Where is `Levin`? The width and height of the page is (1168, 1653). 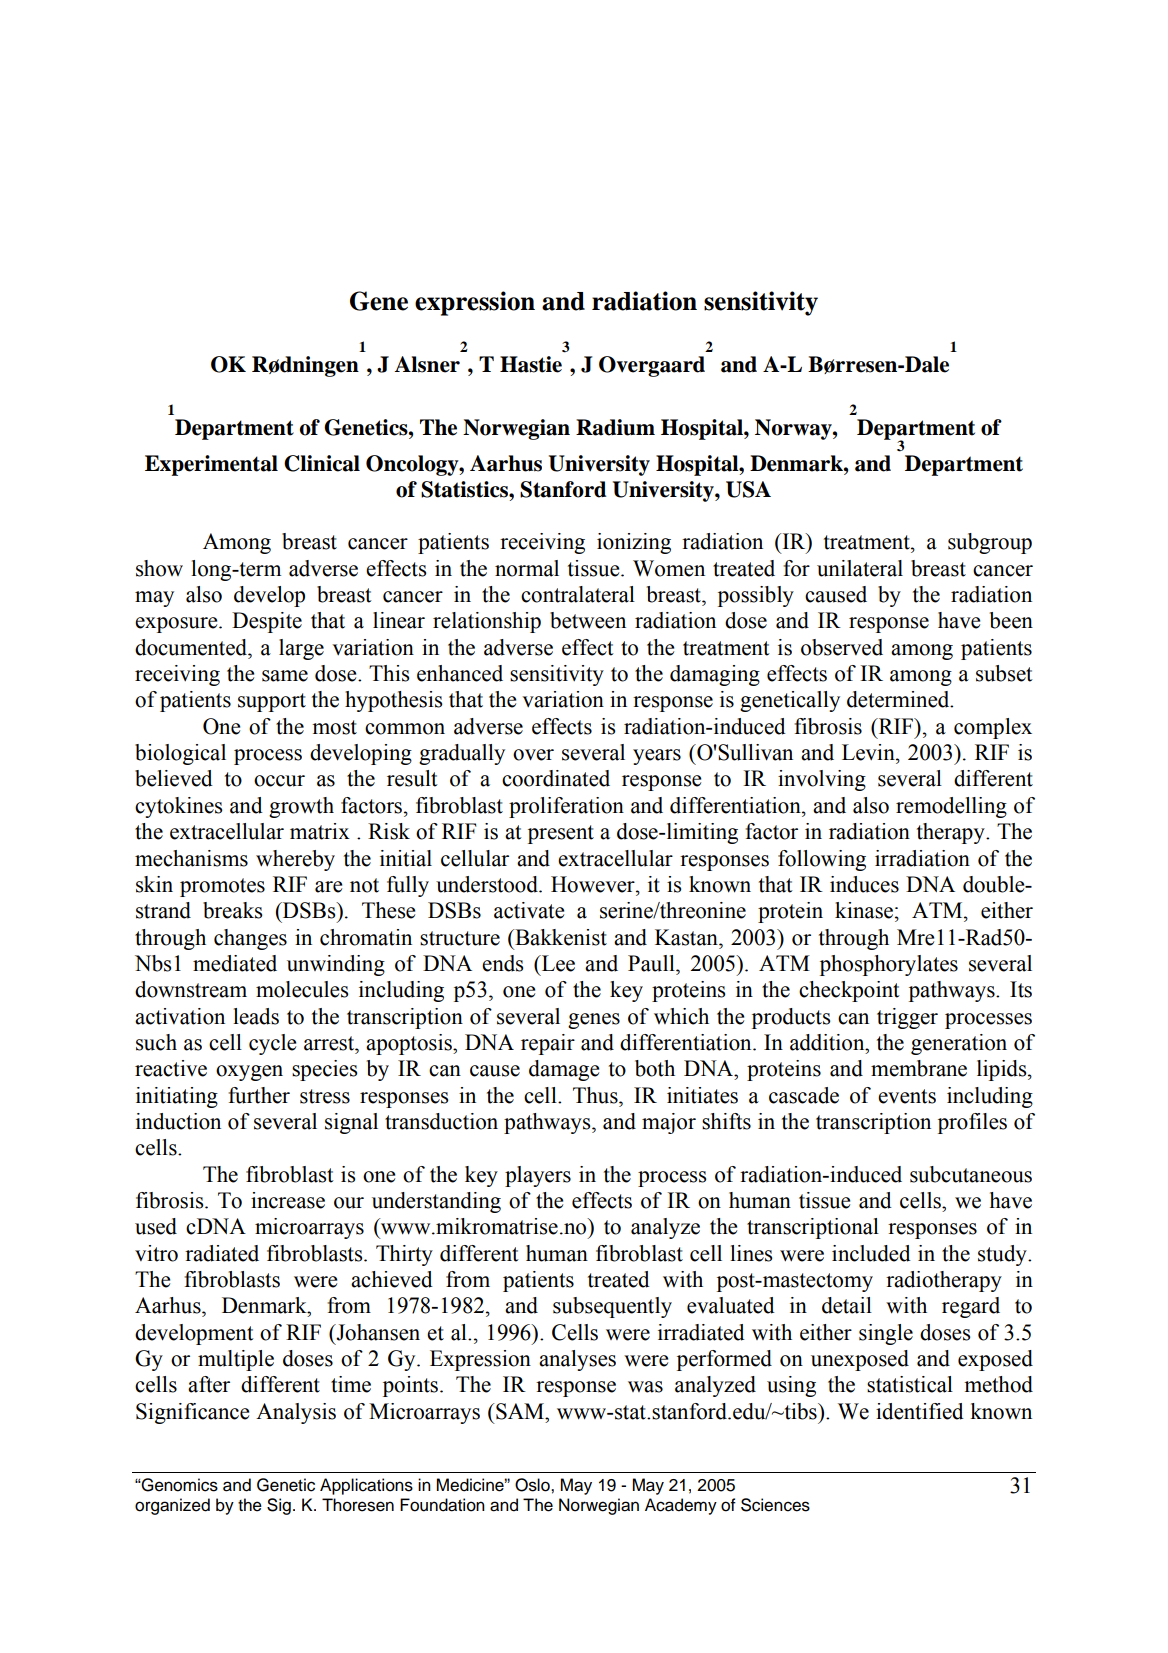 Levin is located at coordinates (869, 752).
